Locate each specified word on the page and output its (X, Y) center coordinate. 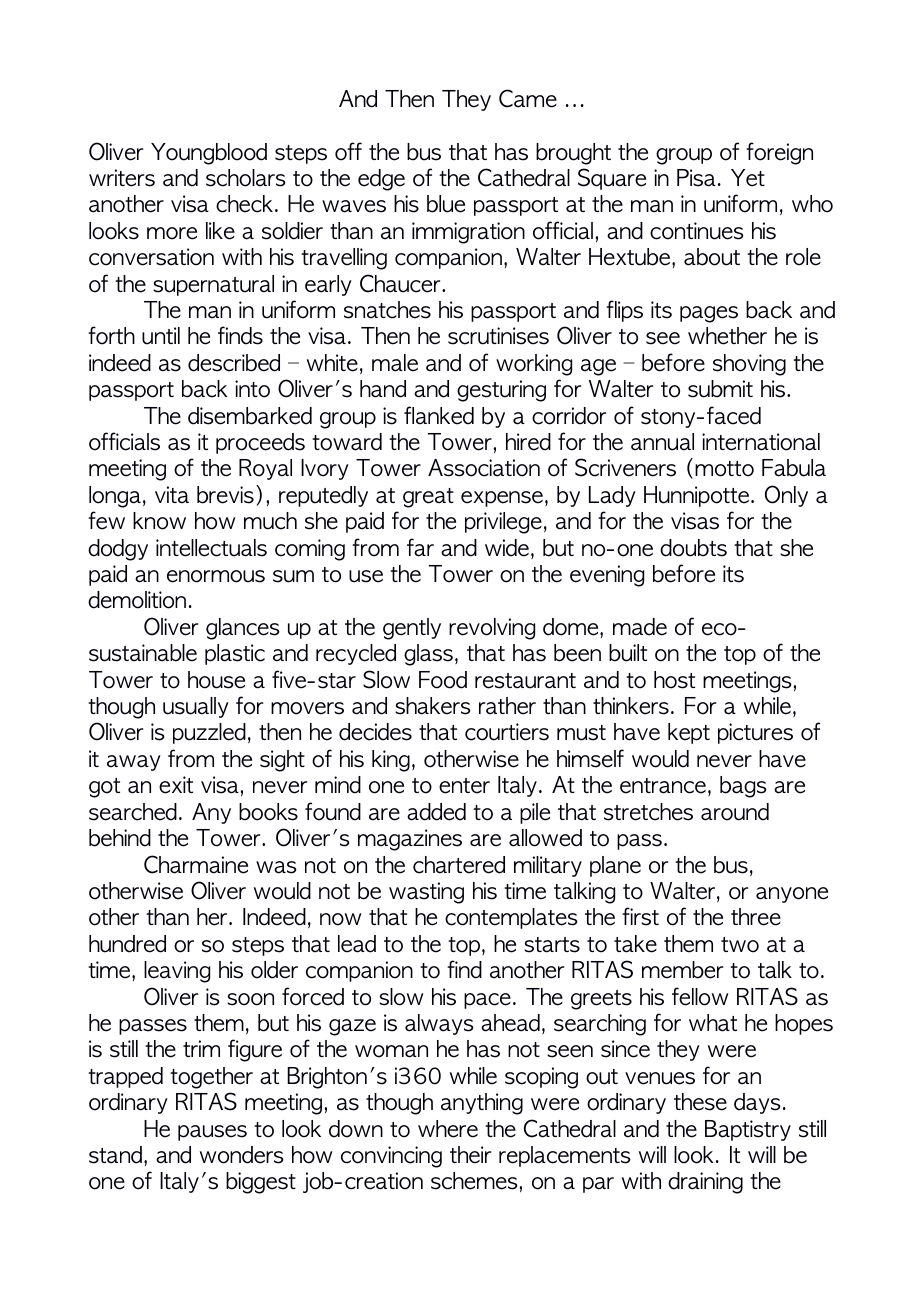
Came (528, 98)
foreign (779, 153)
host (674, 680)
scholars (246, 178)
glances (243, 629)
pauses (212, 1133)
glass (428, 655)
